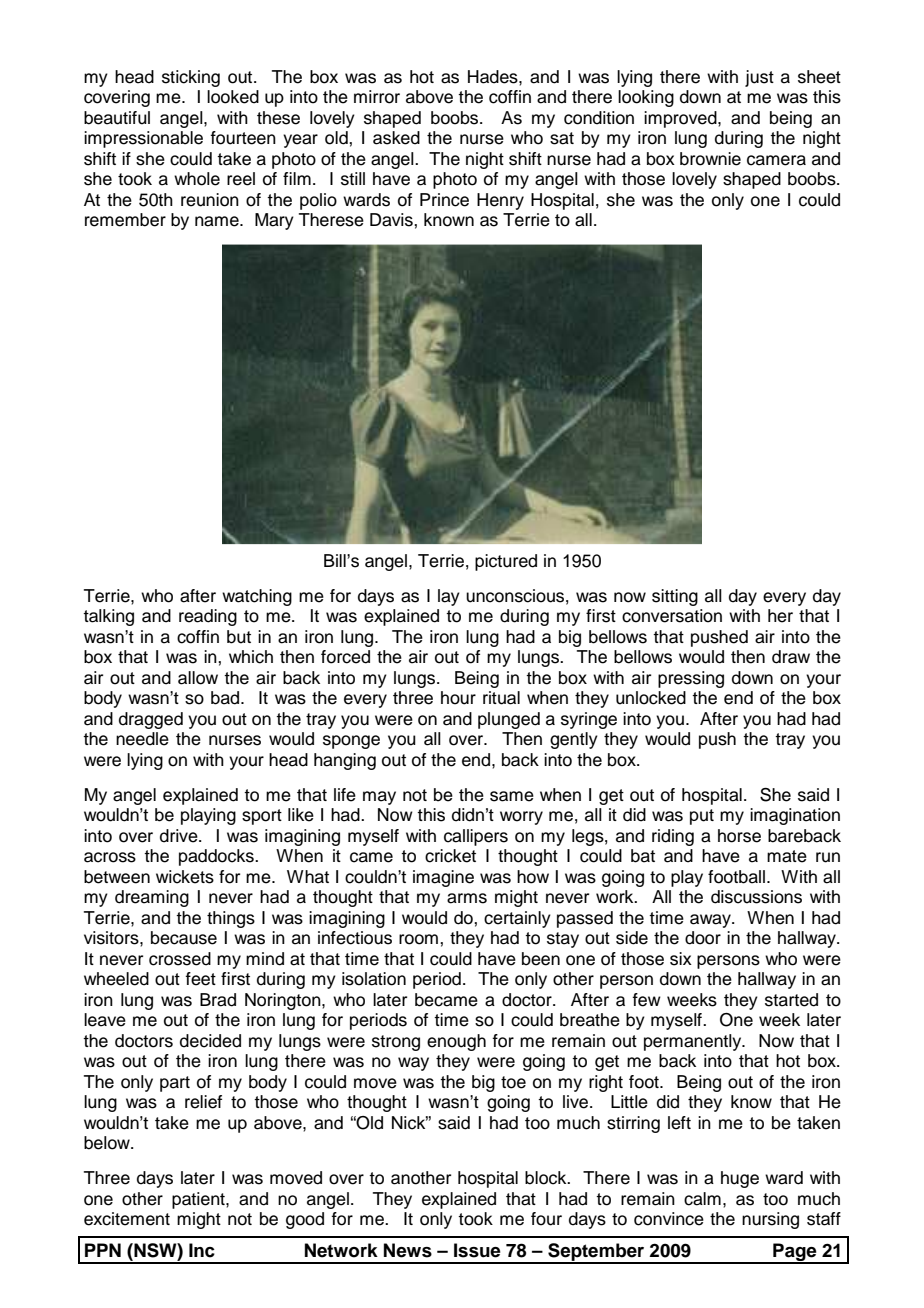  Describe the element at coordinates (506, 562) in the page. I see `pictured` at that location.
